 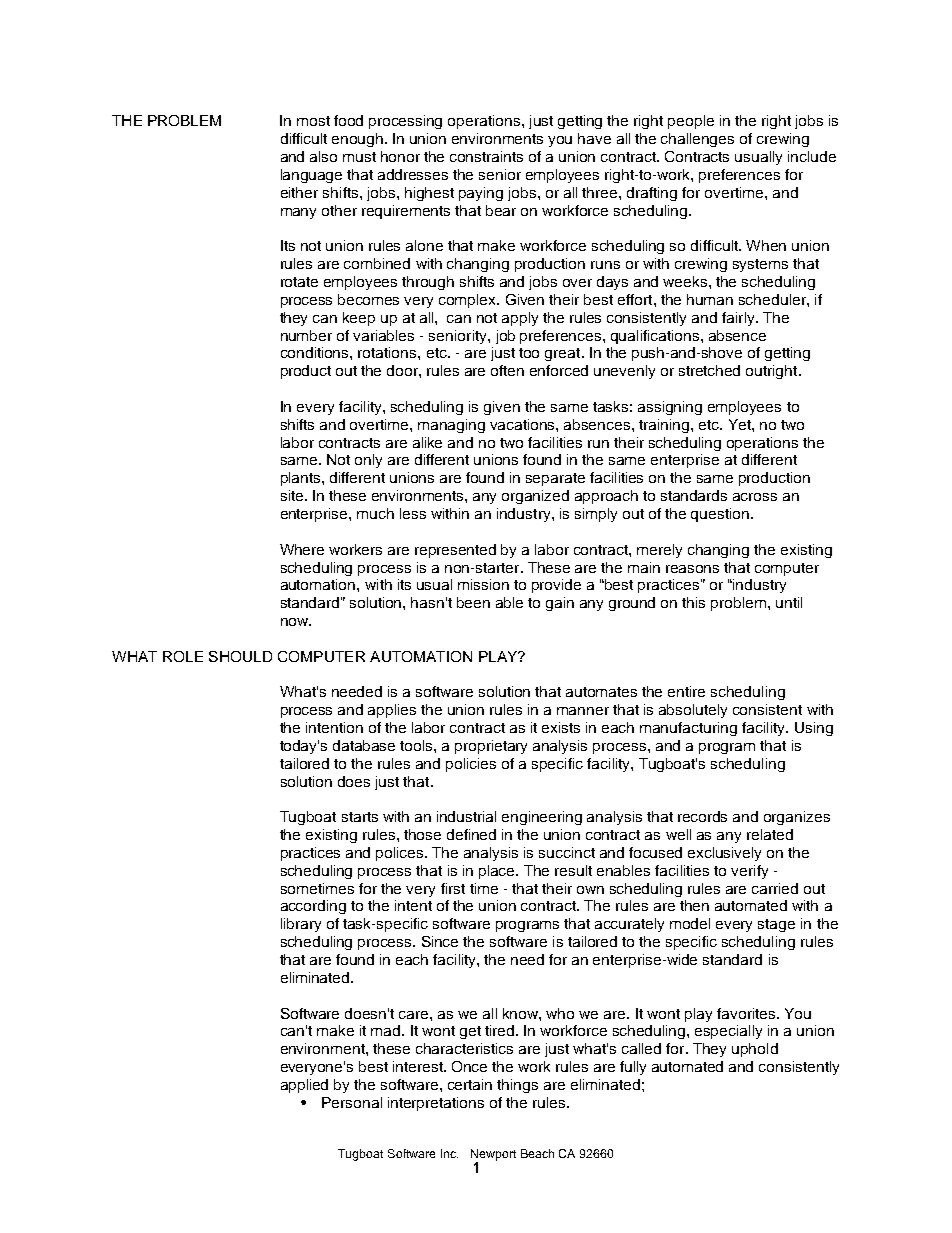 I want to click on verify, so click(x=749, y=872).
